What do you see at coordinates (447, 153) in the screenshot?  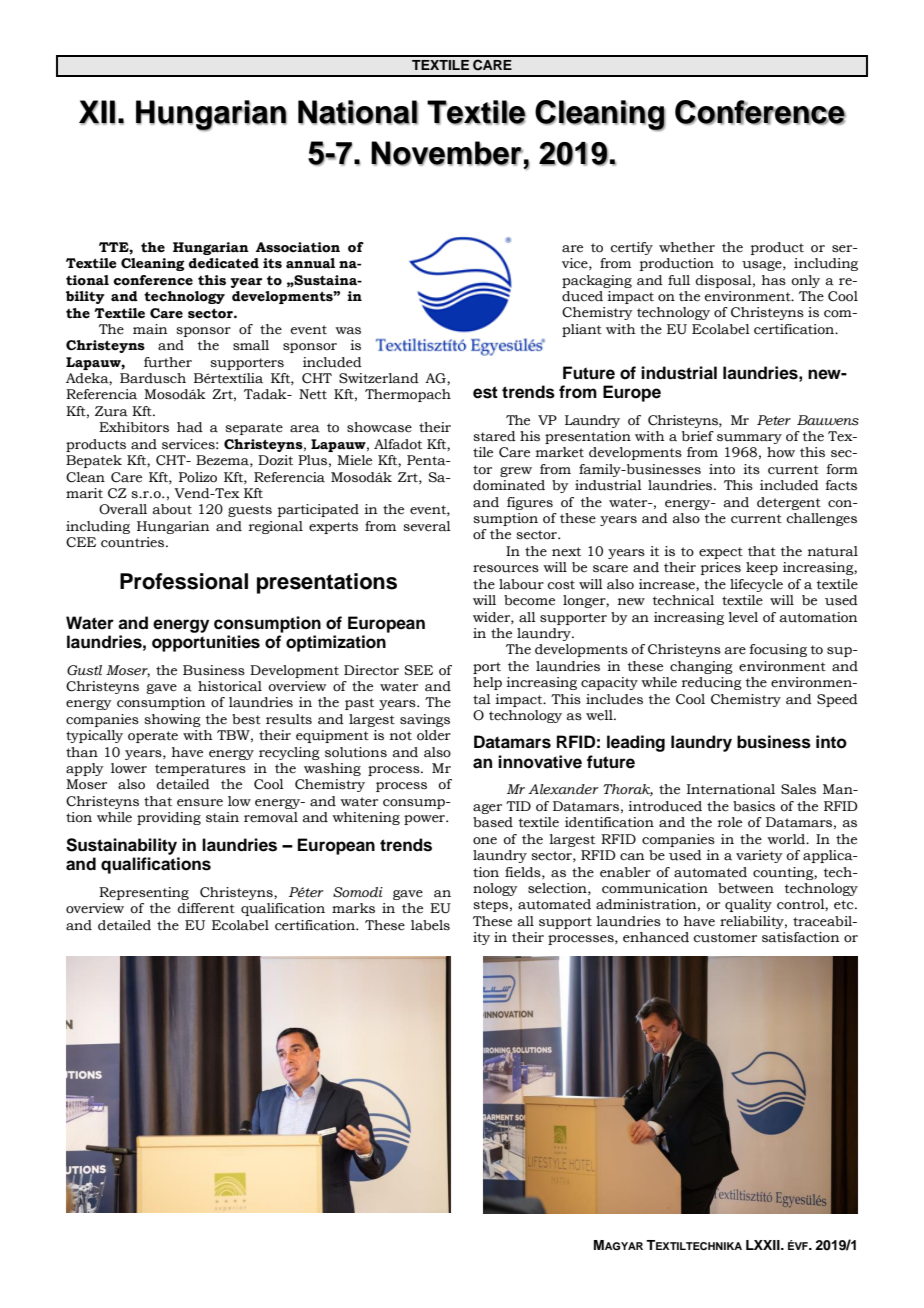 I see `November` at bounding box center [447, 153].
